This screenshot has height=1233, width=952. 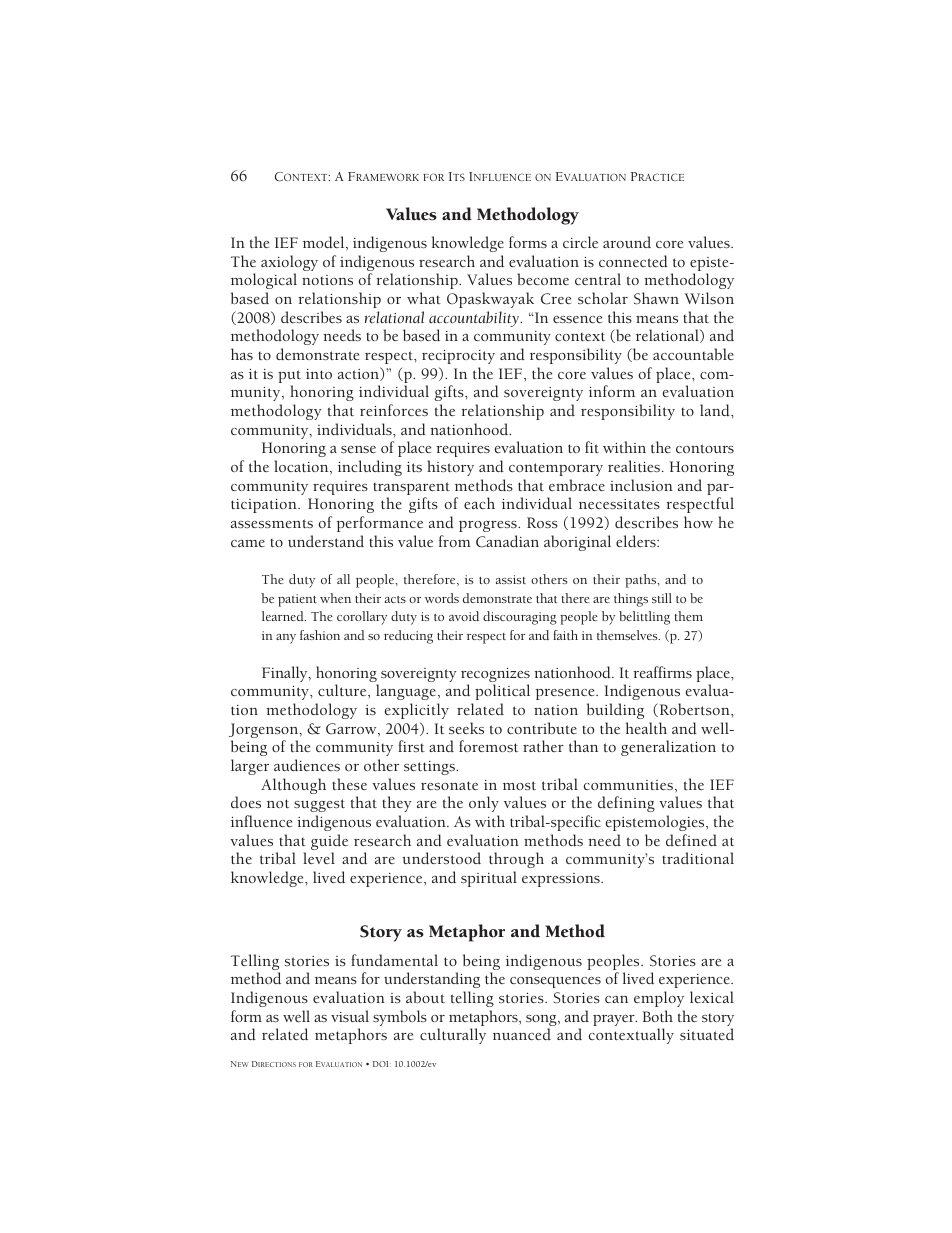 I want to click on avoid, so click(x=464, y=616).
